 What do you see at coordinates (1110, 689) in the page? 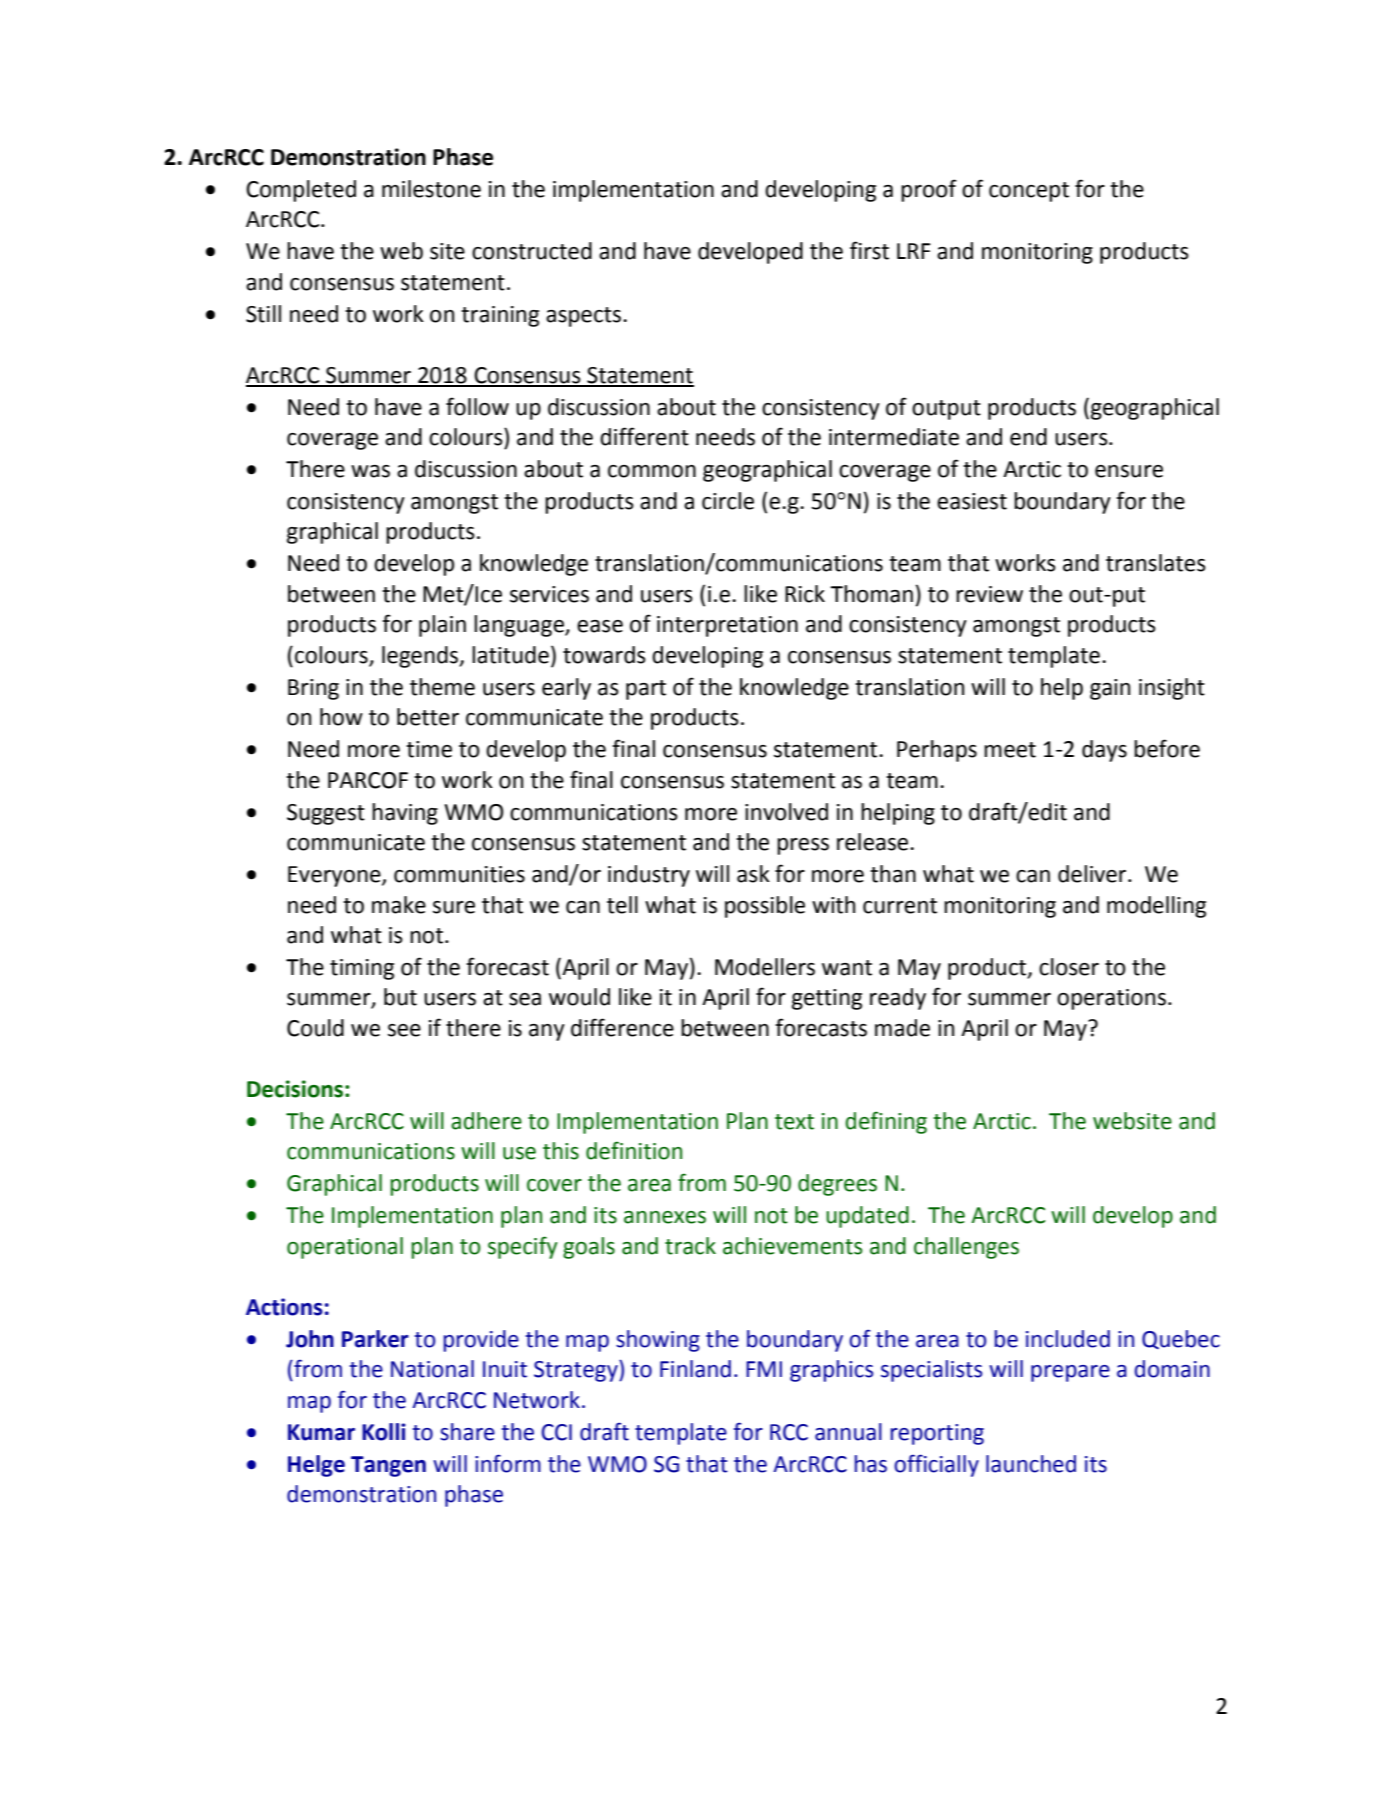
I see `gain` at bounding box center [1110, 689].
